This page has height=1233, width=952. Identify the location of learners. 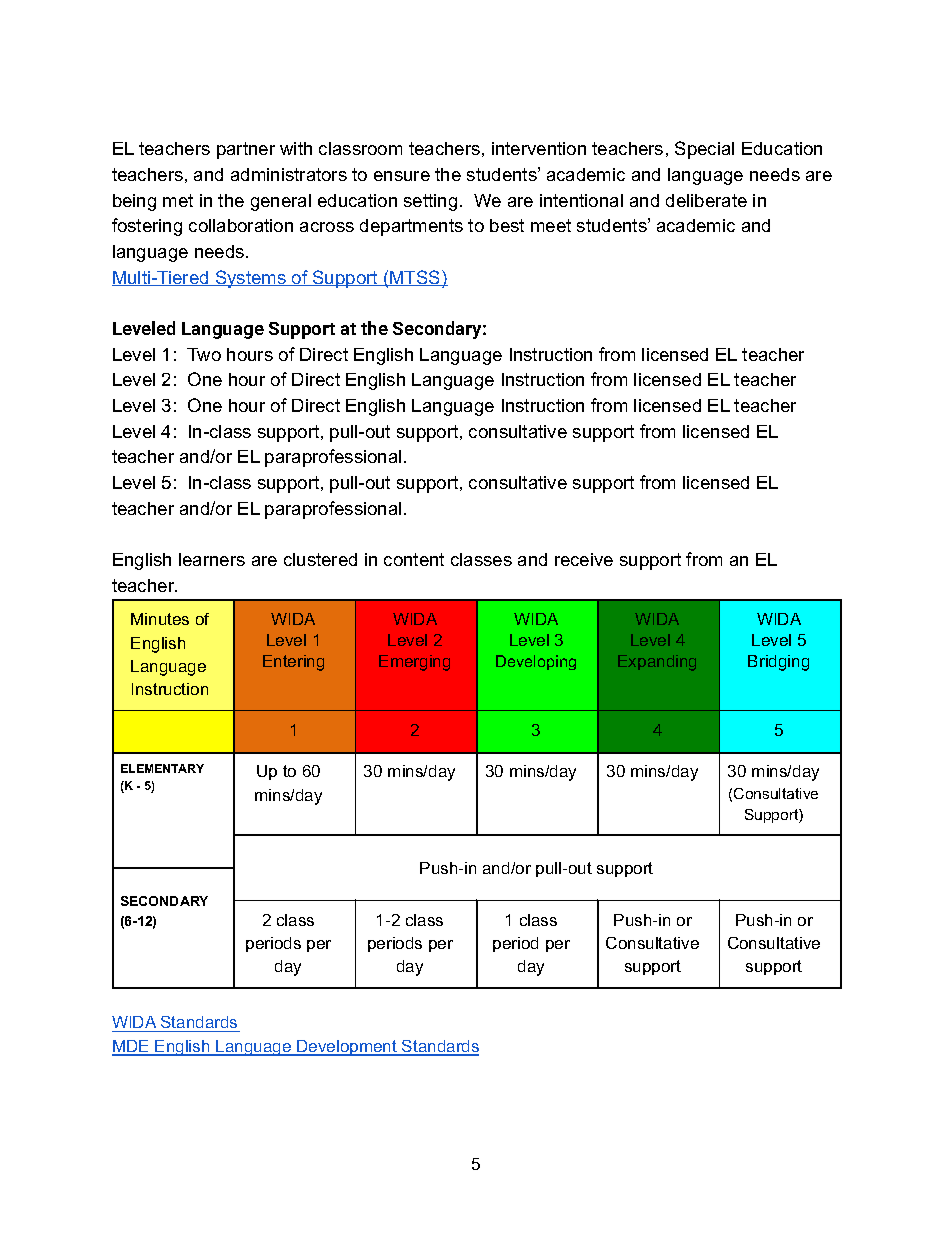
(212, 559).
